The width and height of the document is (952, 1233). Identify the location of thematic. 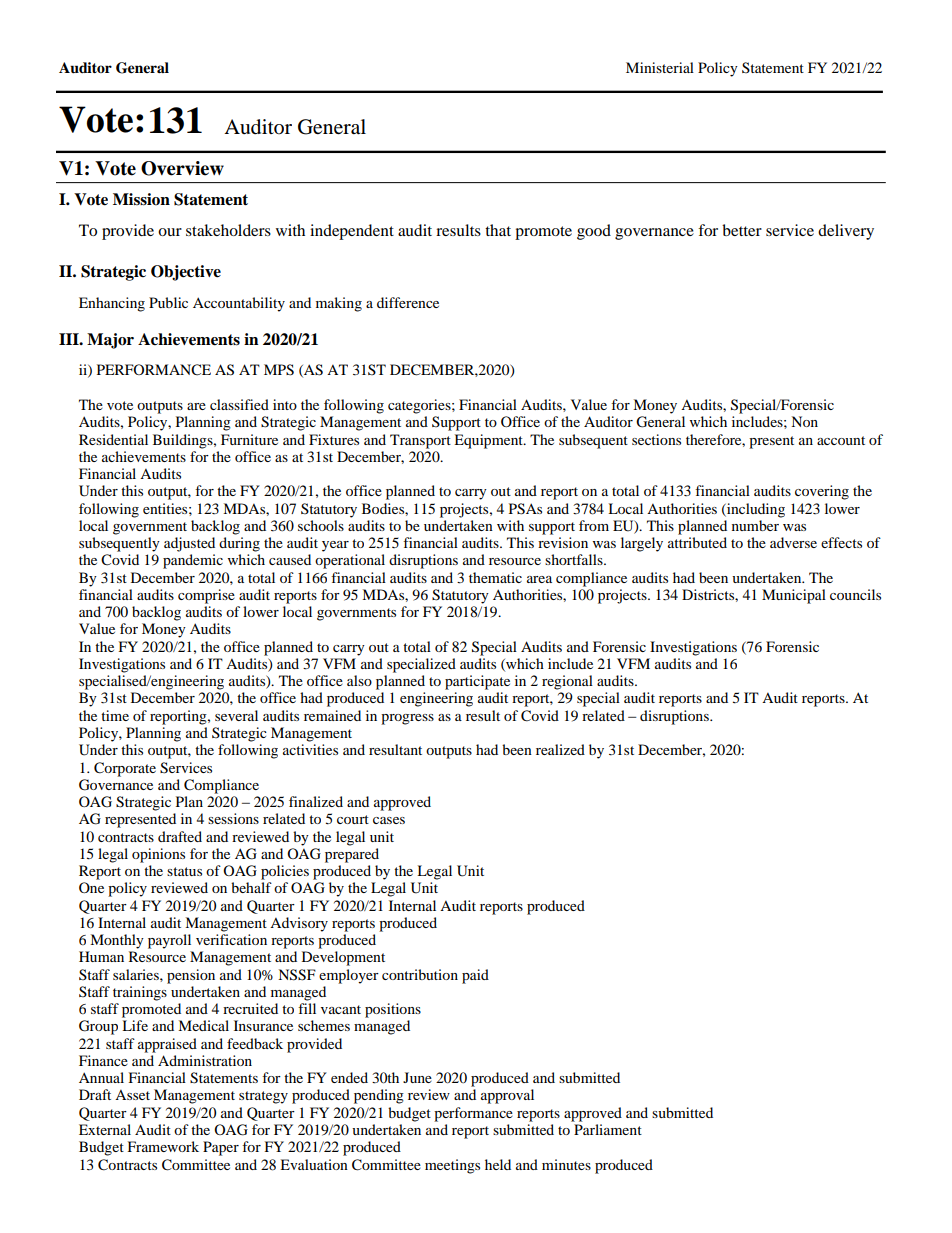
(495, 577).
